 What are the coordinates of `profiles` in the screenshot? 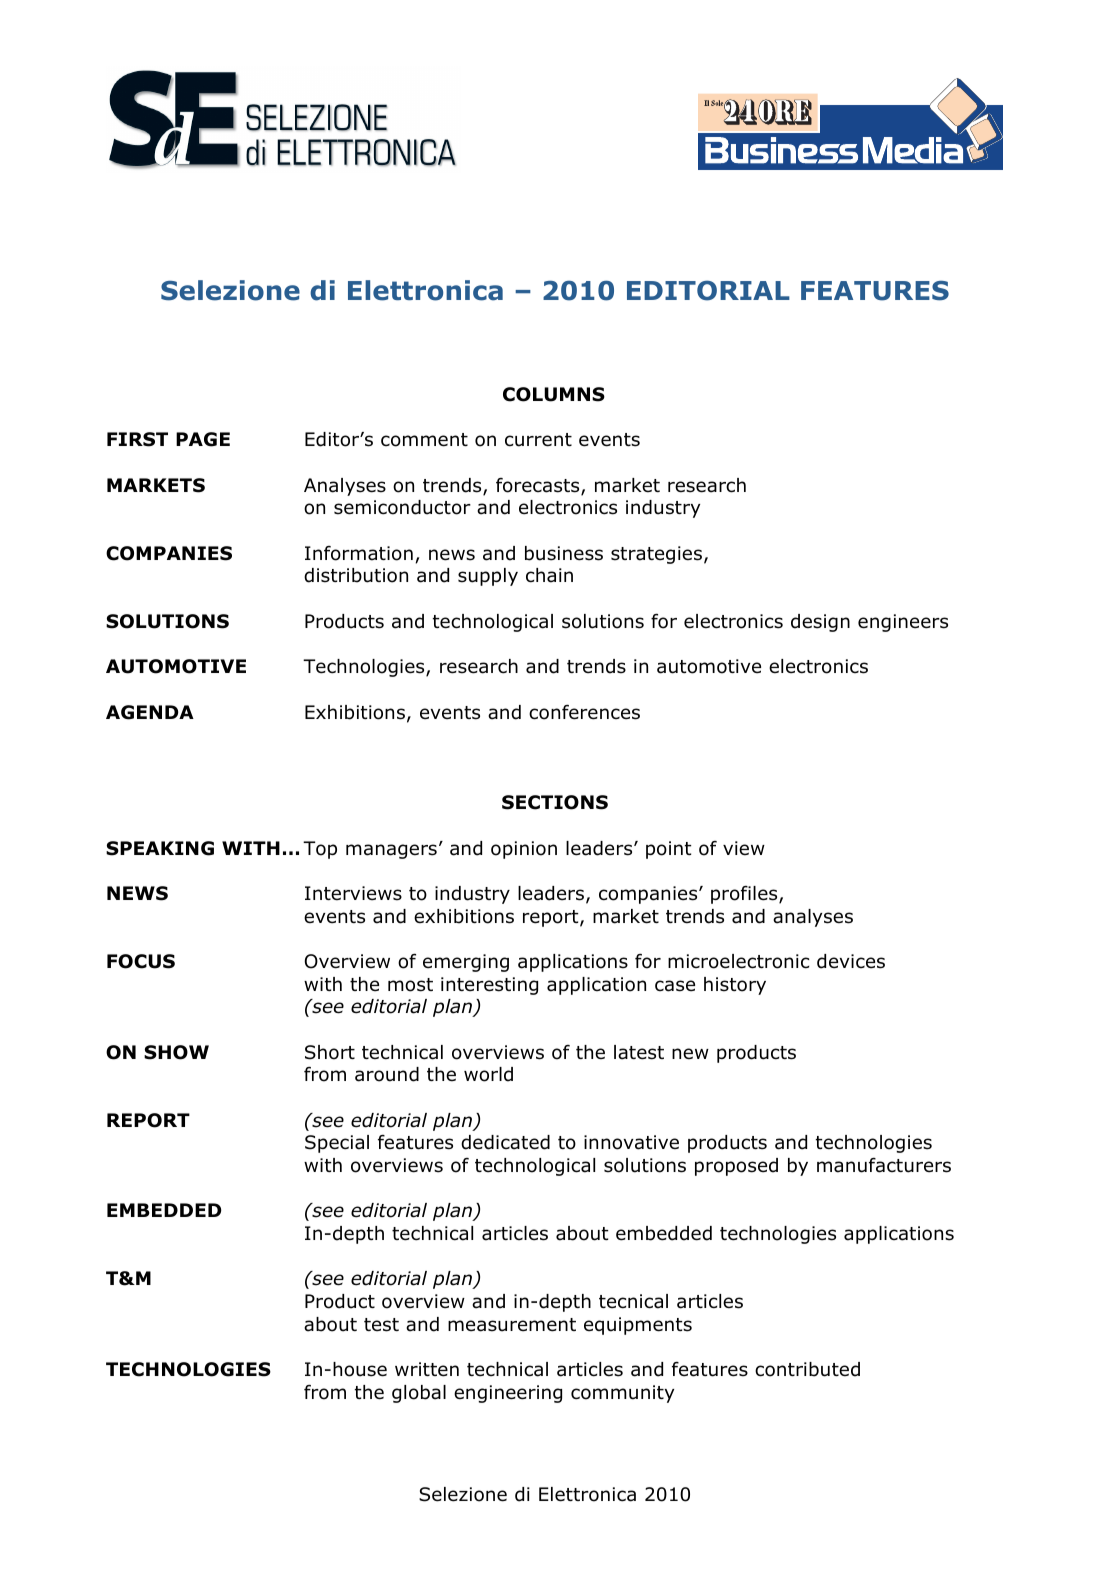 It's located at (745, 895).
